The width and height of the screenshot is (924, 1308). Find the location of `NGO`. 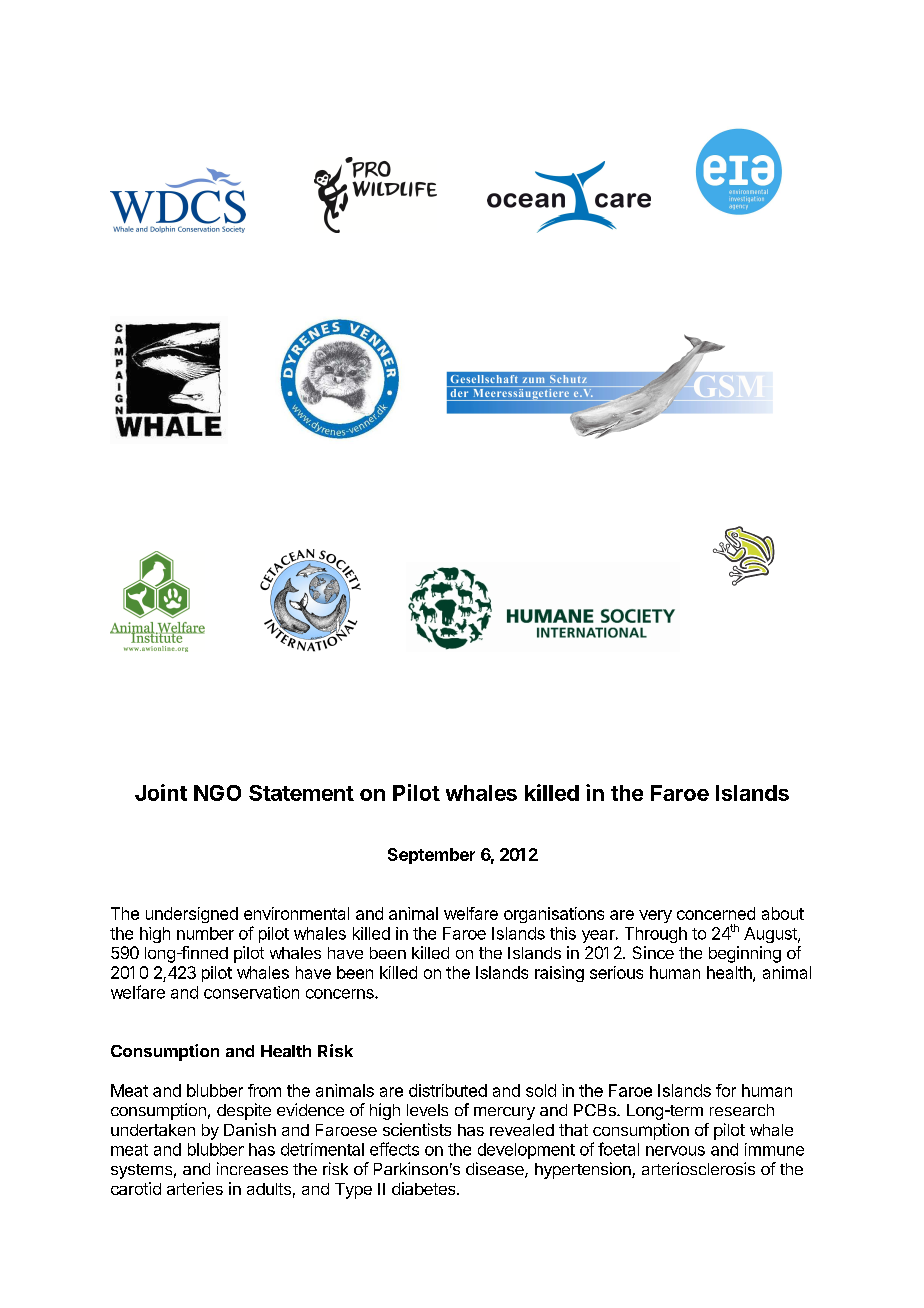

NGO is located at coordinates (217, 793).
